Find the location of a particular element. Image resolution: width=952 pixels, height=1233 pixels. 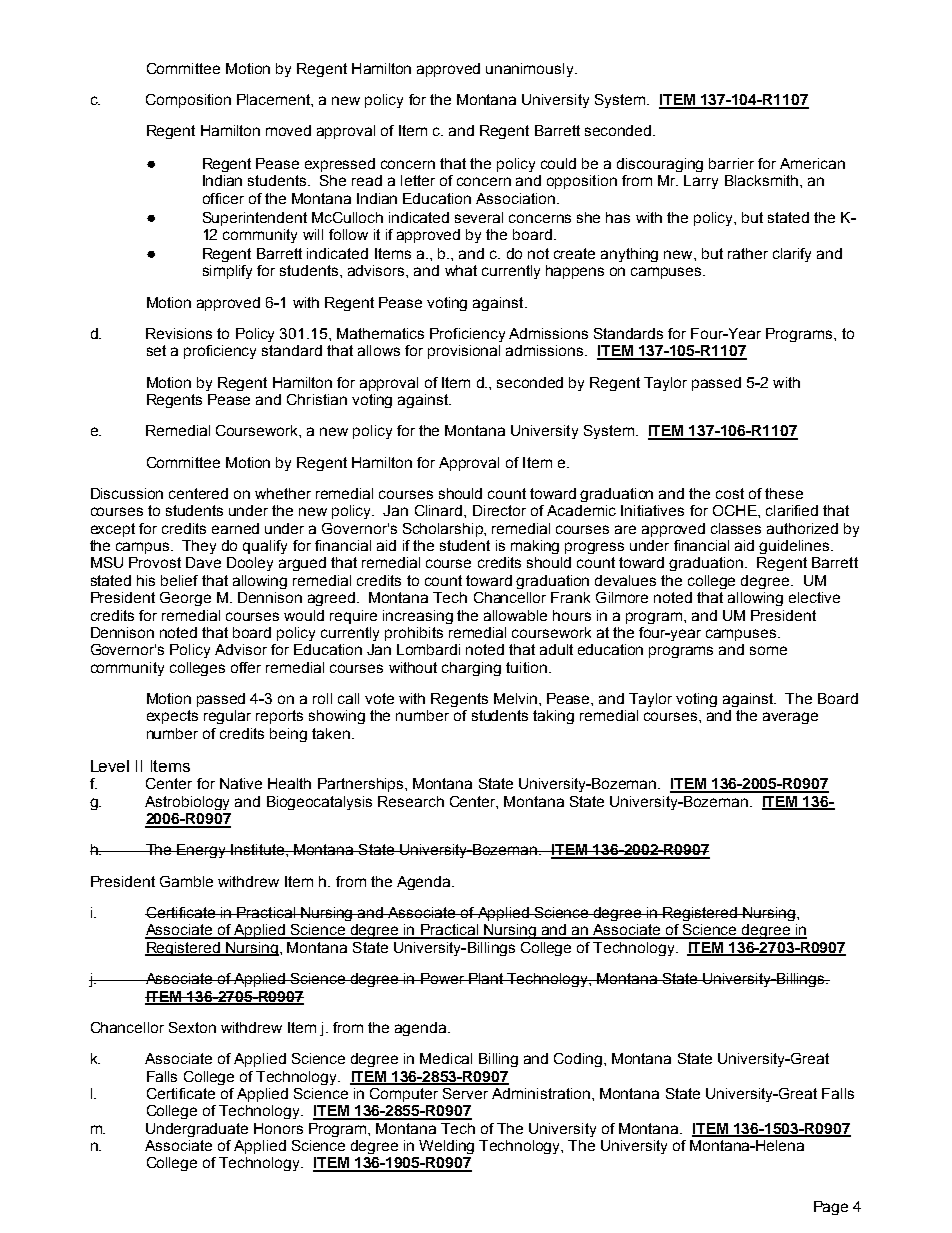

Sexton is located at coordinates (192, 1027).
